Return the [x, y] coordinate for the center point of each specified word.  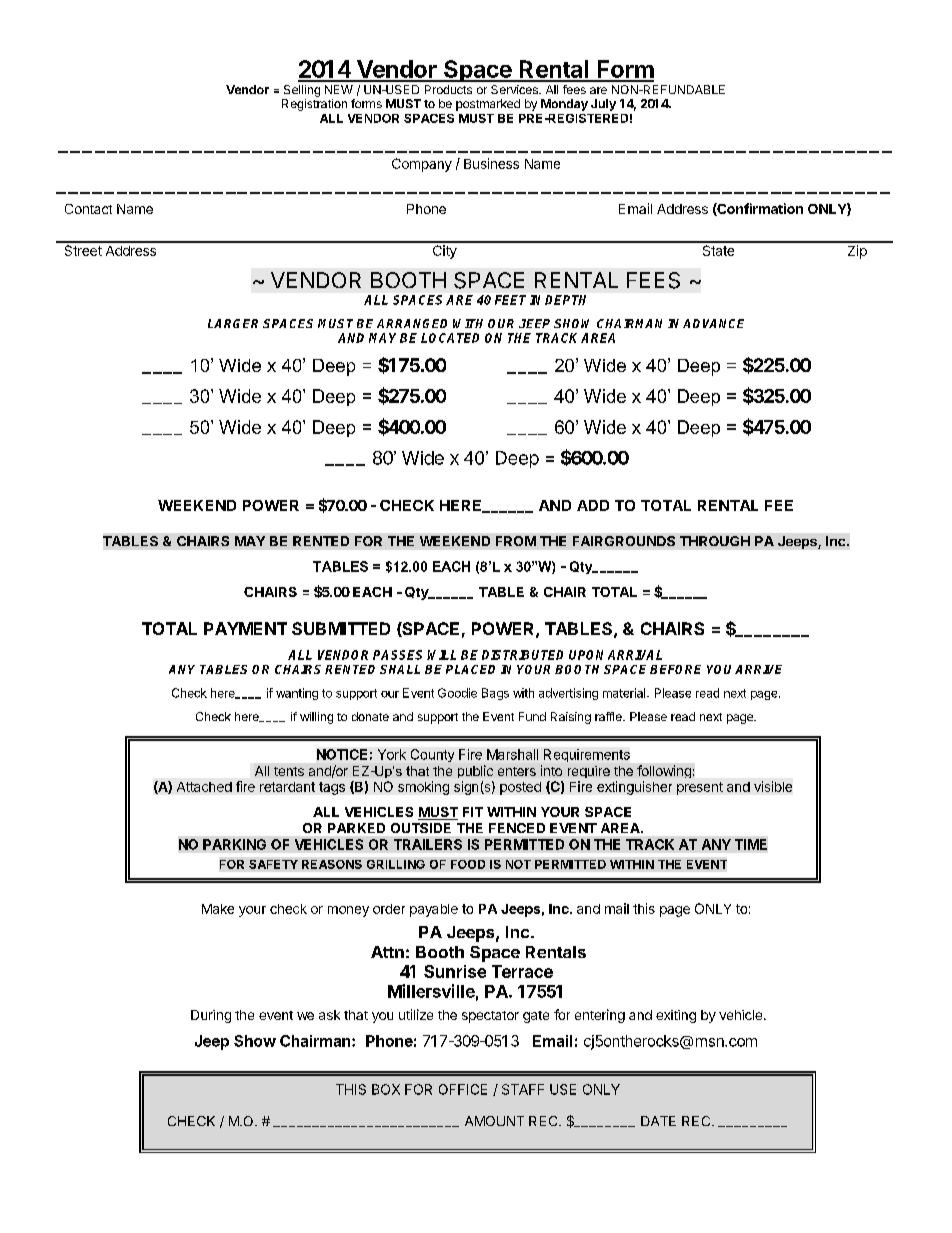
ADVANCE [713, 323]
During [211, 1016]
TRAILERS [428, 844]
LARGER [233, 323]
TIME [751, 844]
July [603, 105]
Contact [88, 209]
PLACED [470, 669]
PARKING [234, 844]
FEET [510, 300]
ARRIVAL [635, 655]
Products [448, 89]
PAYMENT [245, 628]
